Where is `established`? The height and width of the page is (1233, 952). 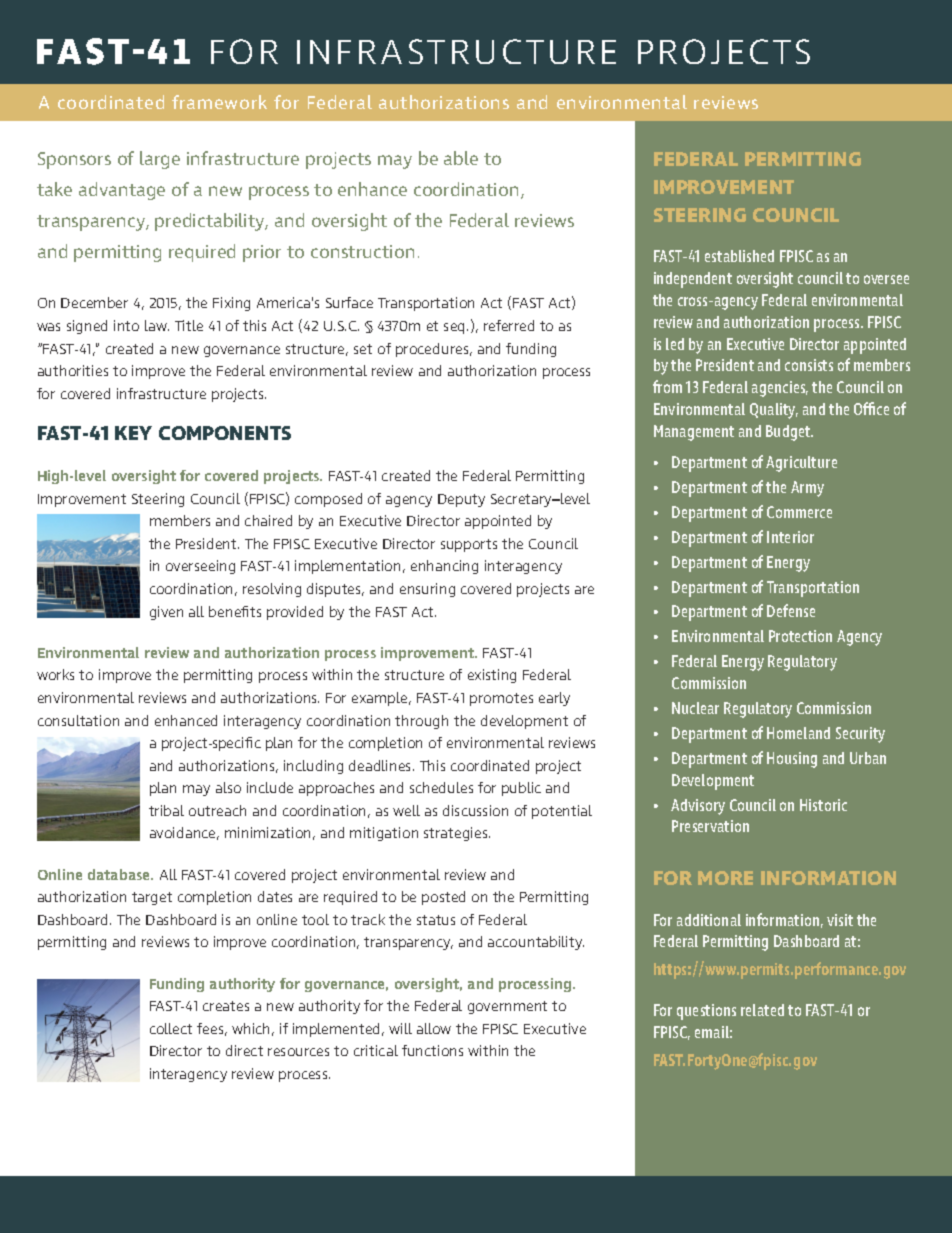 established is located at coordinates (739, 256).
